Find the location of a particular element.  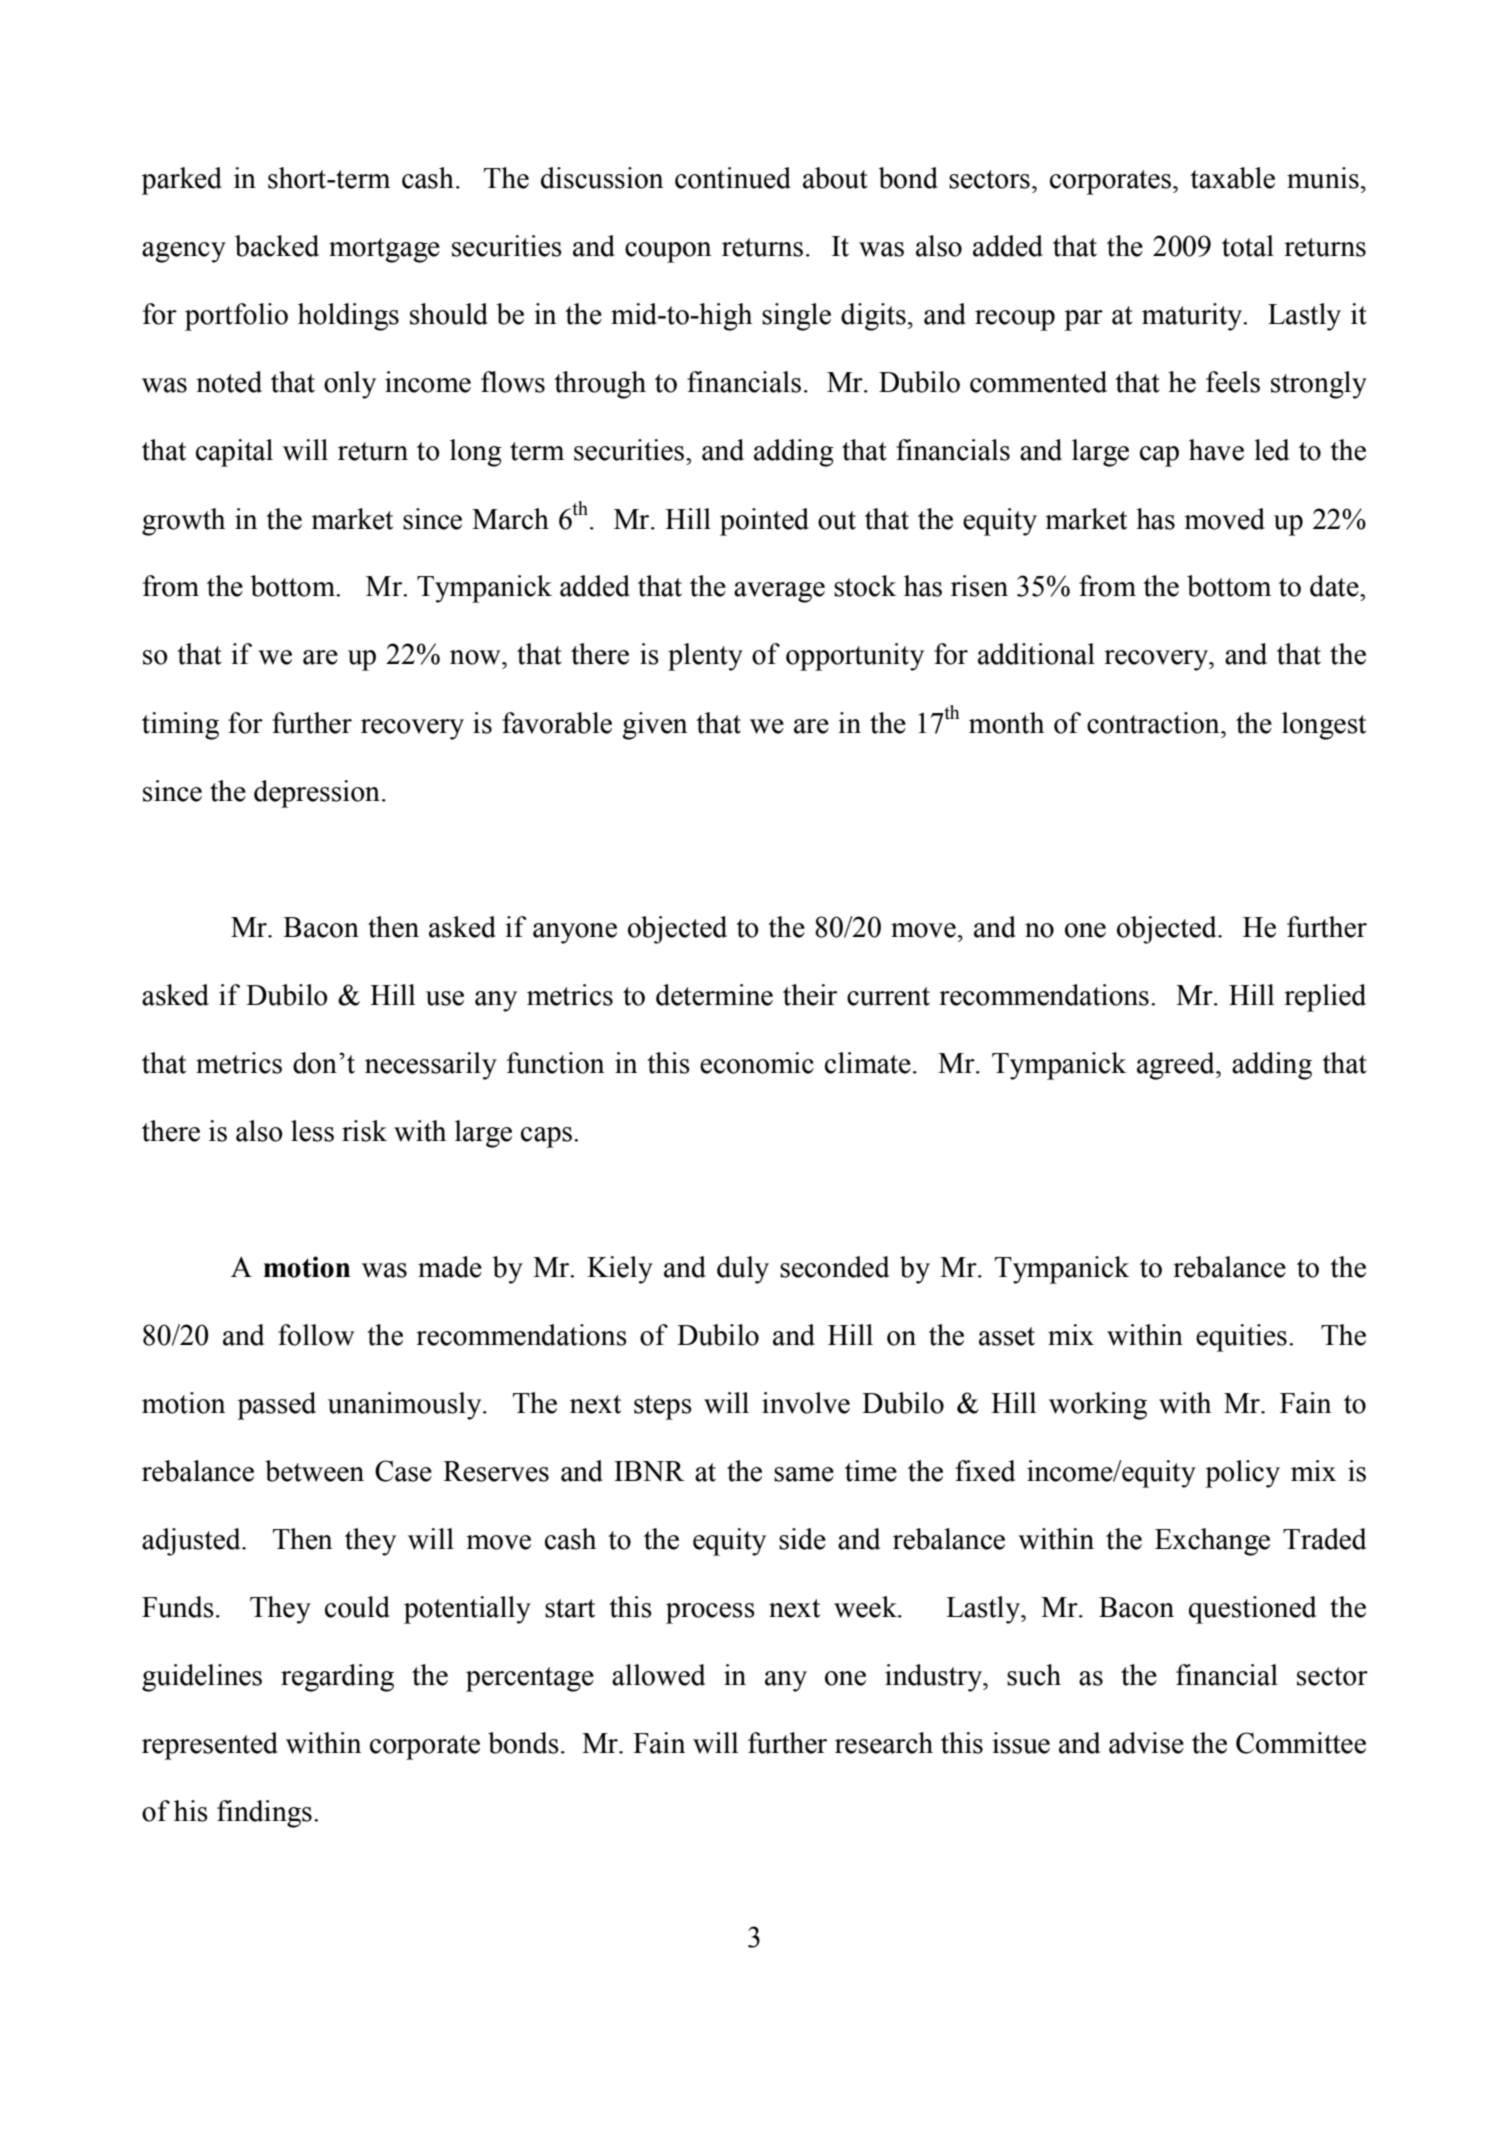

total is located at coordinates (1248, 246).
